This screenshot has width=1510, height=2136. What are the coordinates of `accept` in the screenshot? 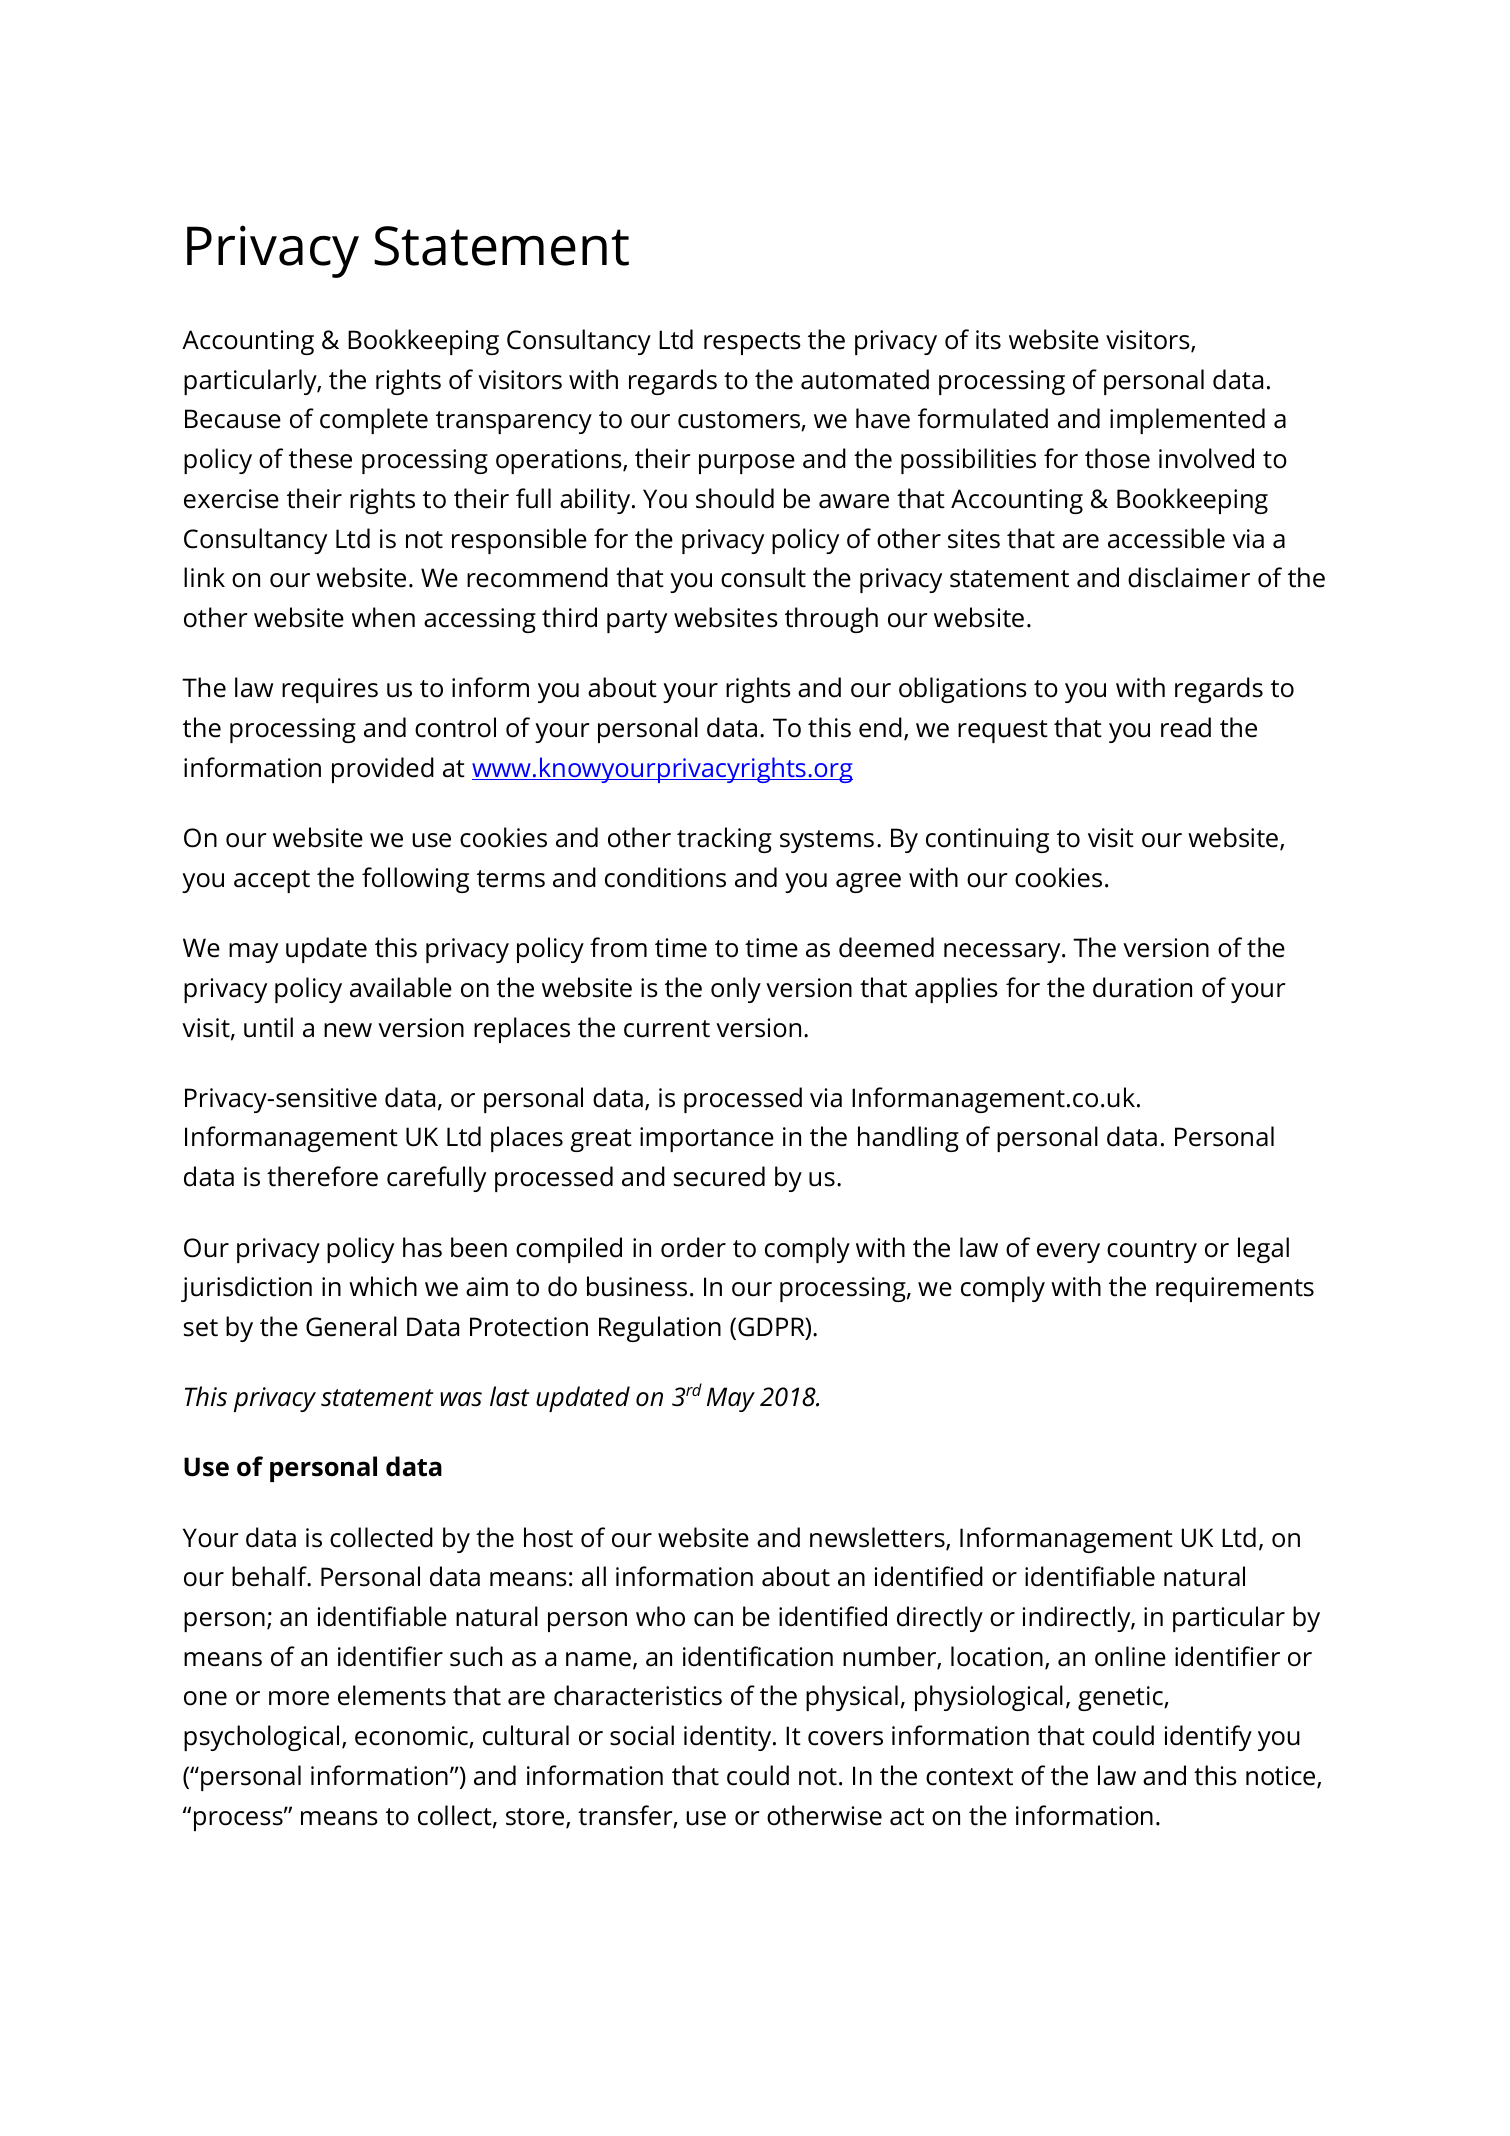 It's located at (272, 881).
